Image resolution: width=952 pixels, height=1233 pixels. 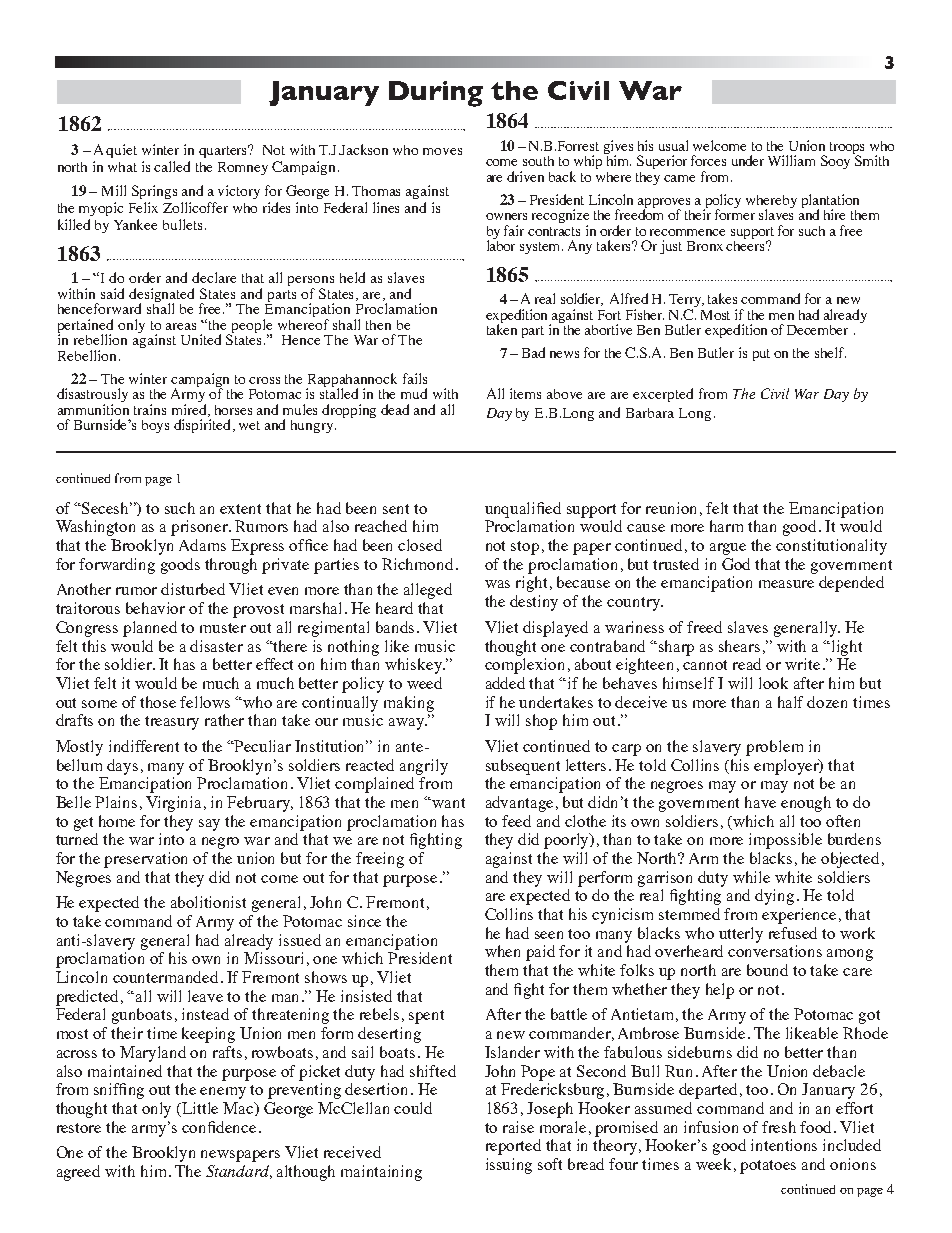 What do you see at coordinates (524, 666) in the screenshot?
I see `complexion` at bounding box center [524, 666].
